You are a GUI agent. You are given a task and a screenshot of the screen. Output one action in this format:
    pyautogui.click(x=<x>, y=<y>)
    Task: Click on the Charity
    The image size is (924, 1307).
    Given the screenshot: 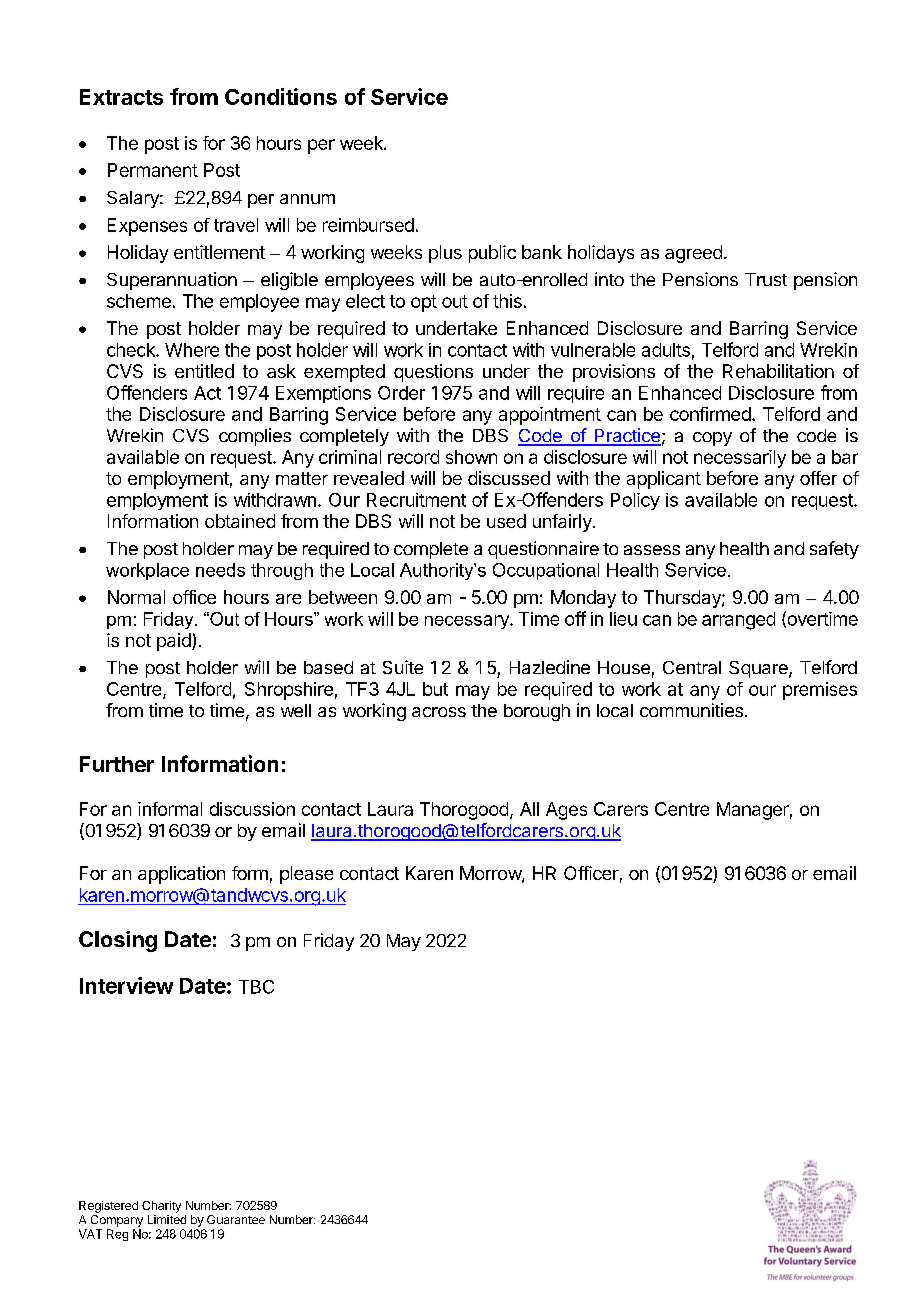 What is the action you would take?
    pyautogui.click(x=161, y=1207)
